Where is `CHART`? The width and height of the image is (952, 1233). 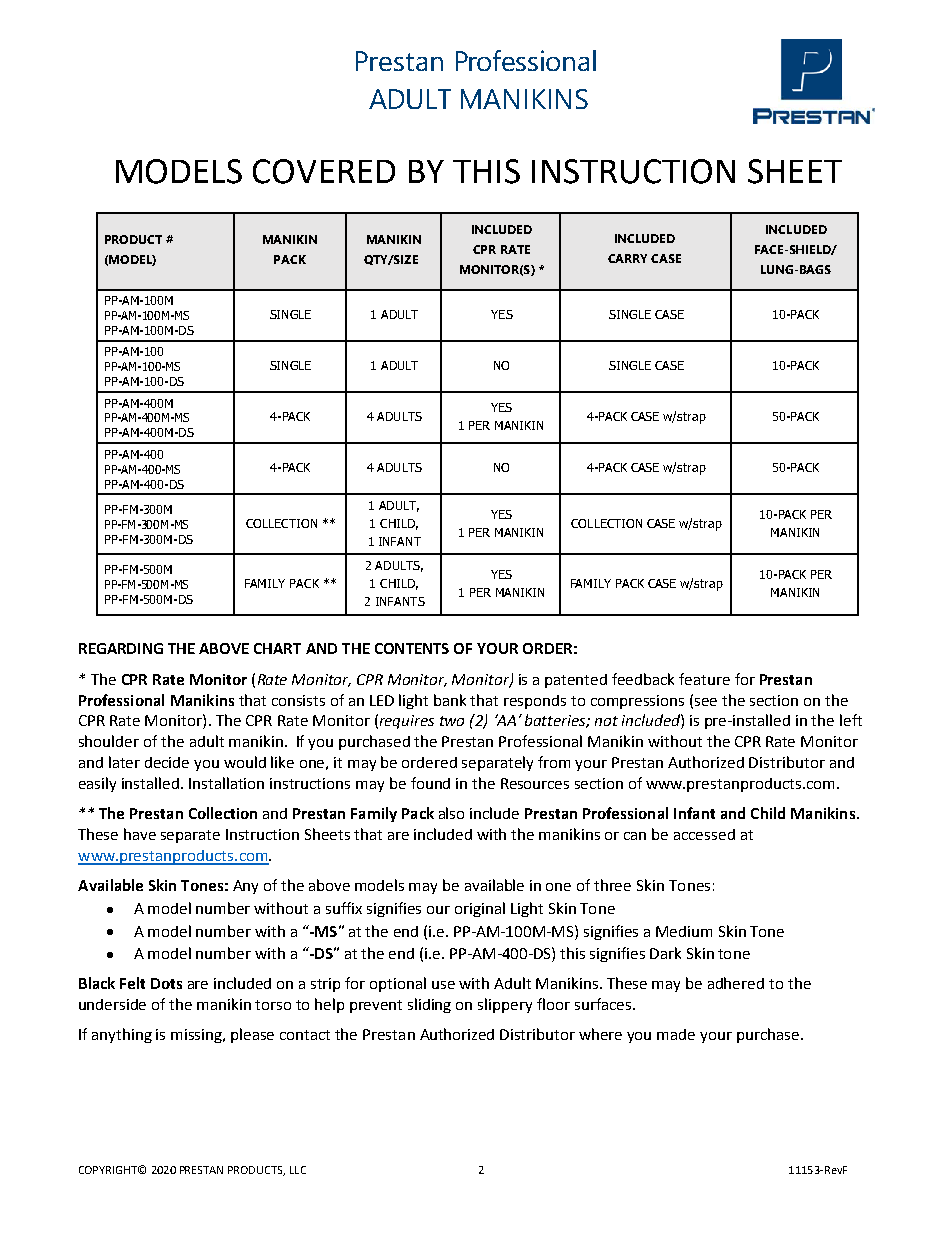
CHART is located at coordinates (277, 648).
